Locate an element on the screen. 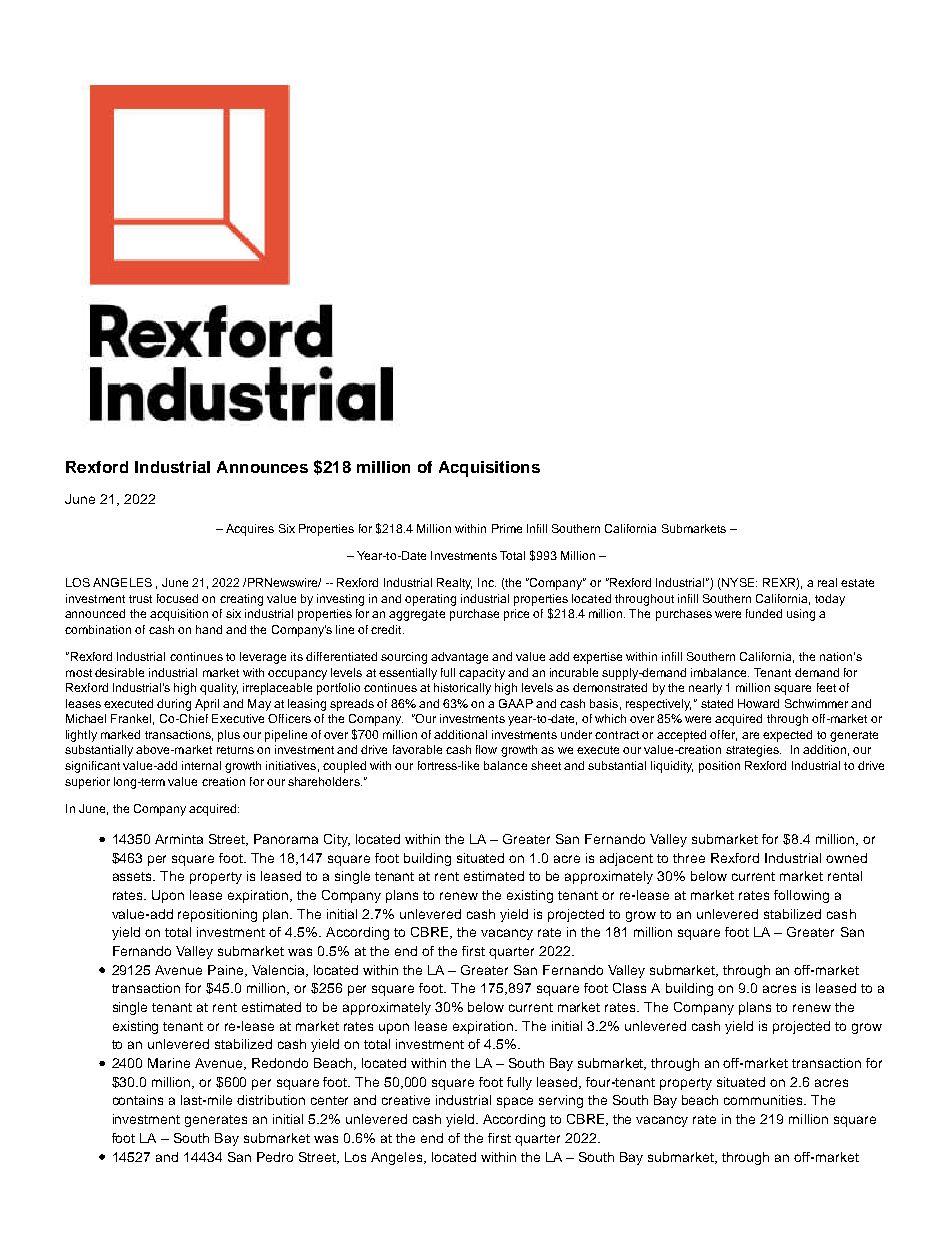 This screenshot has height=1233, width=952. following is located at coordinates (801, 896).
